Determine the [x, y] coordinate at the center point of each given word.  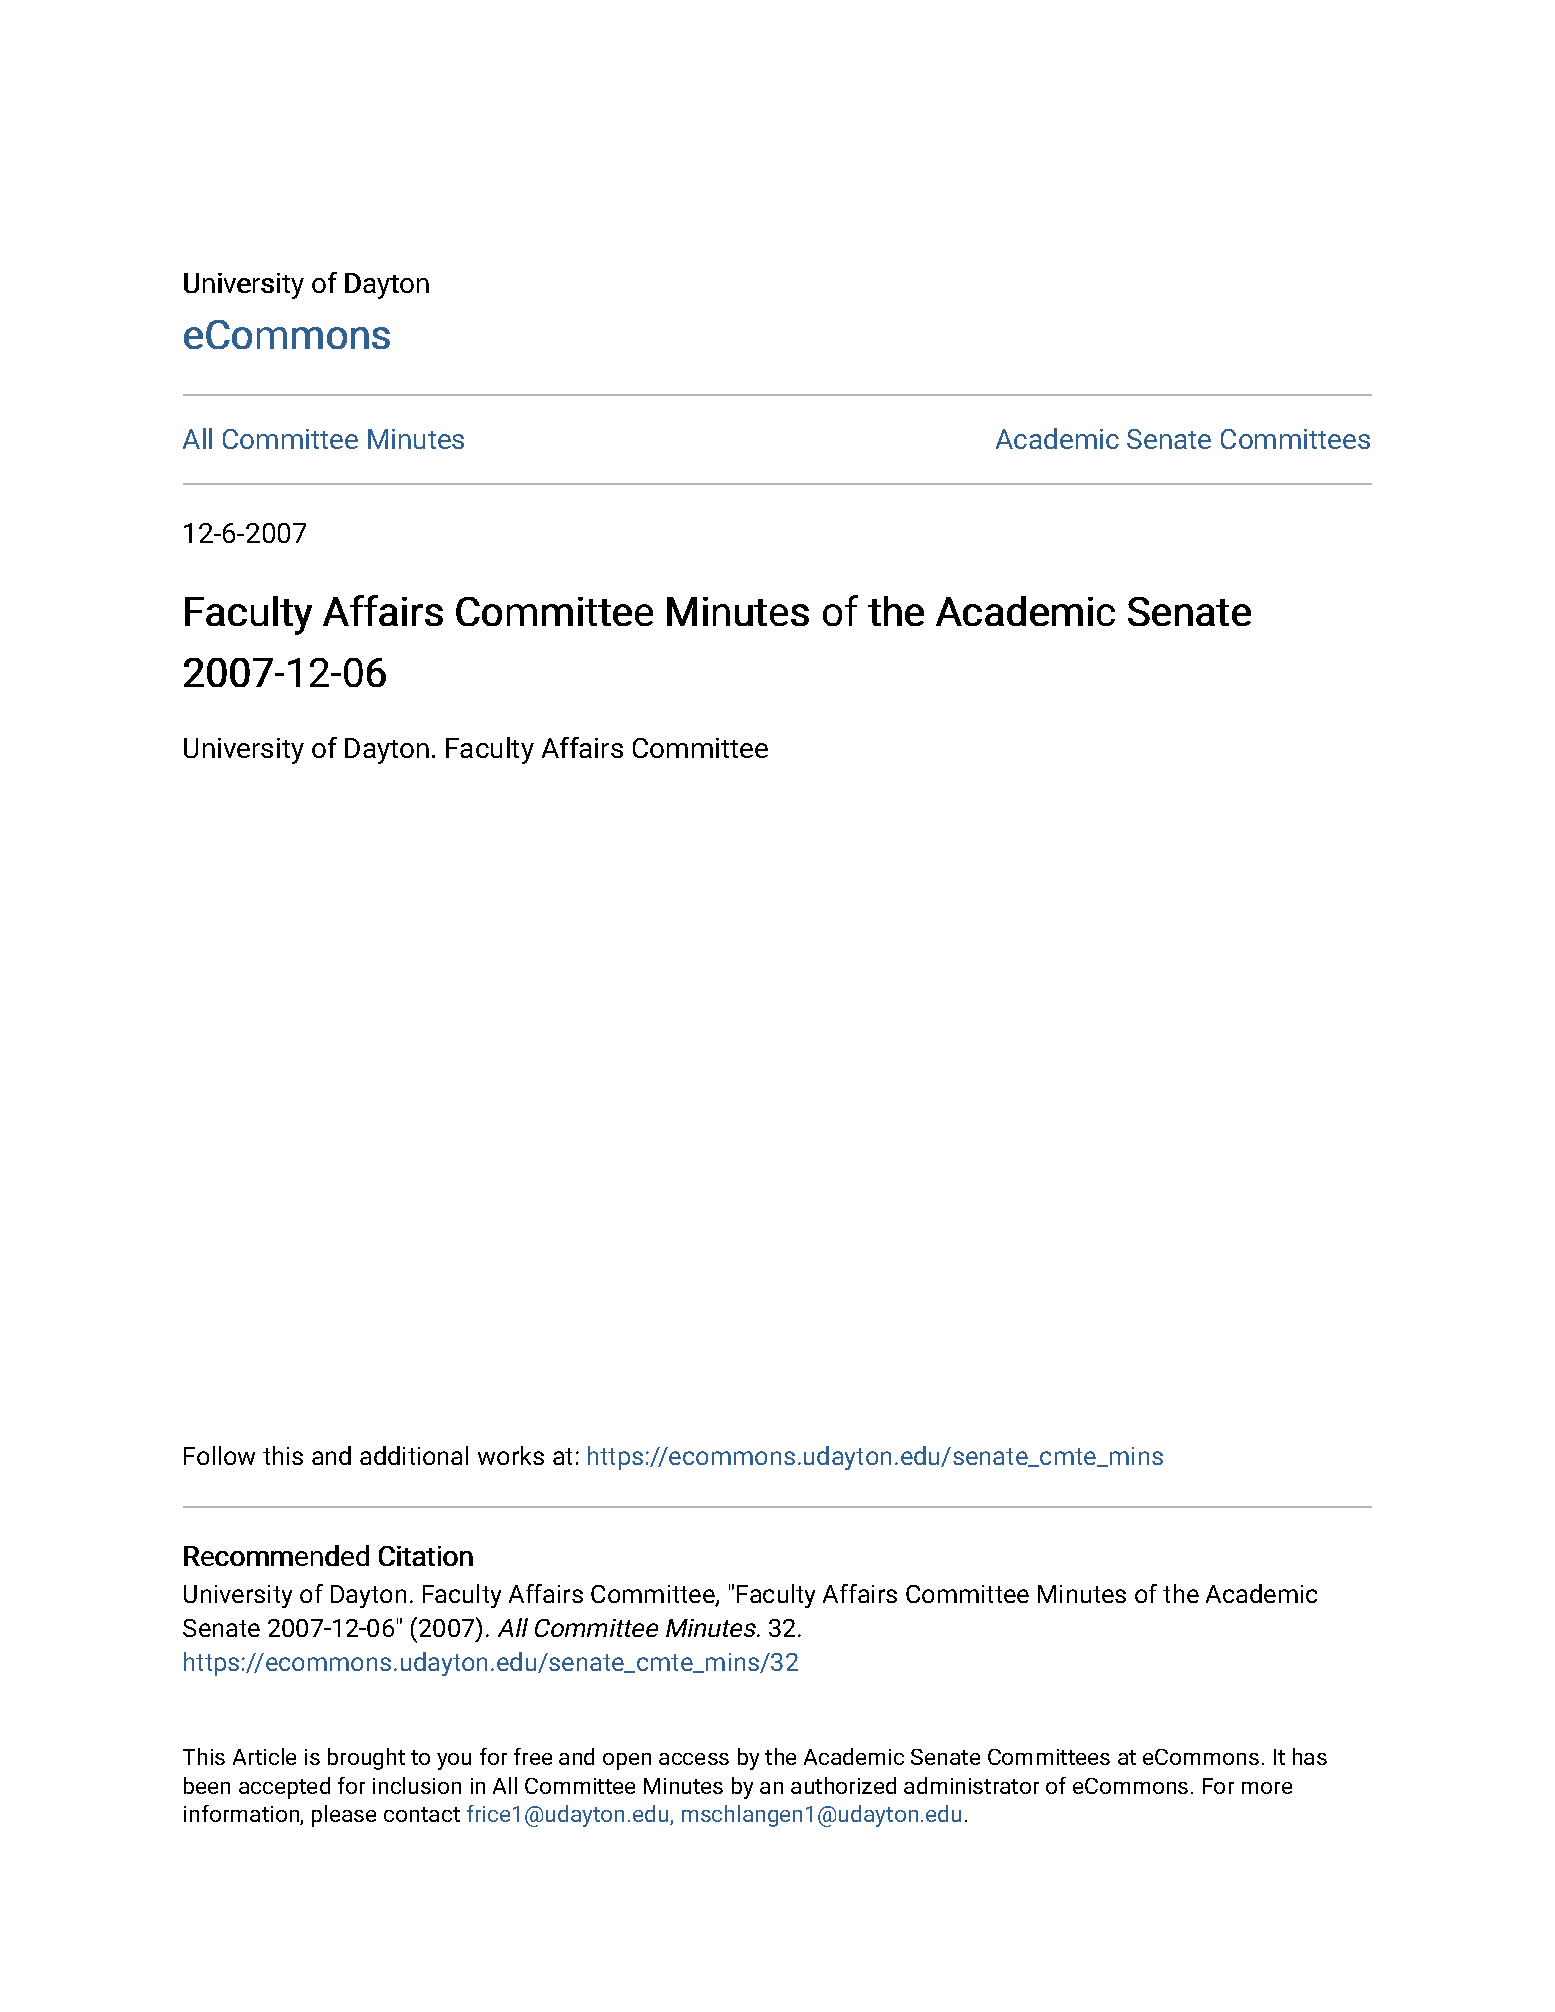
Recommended [276, 1555]
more [1267, 1788]
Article [264, 1756]
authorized [843, 1785]
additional [414, 1455]
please [344, 1816]
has [1310, 1756]
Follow [219, 1455]
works [511, 1455]
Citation [426, 1556]
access [694, 1759]
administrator [971, 1785]
